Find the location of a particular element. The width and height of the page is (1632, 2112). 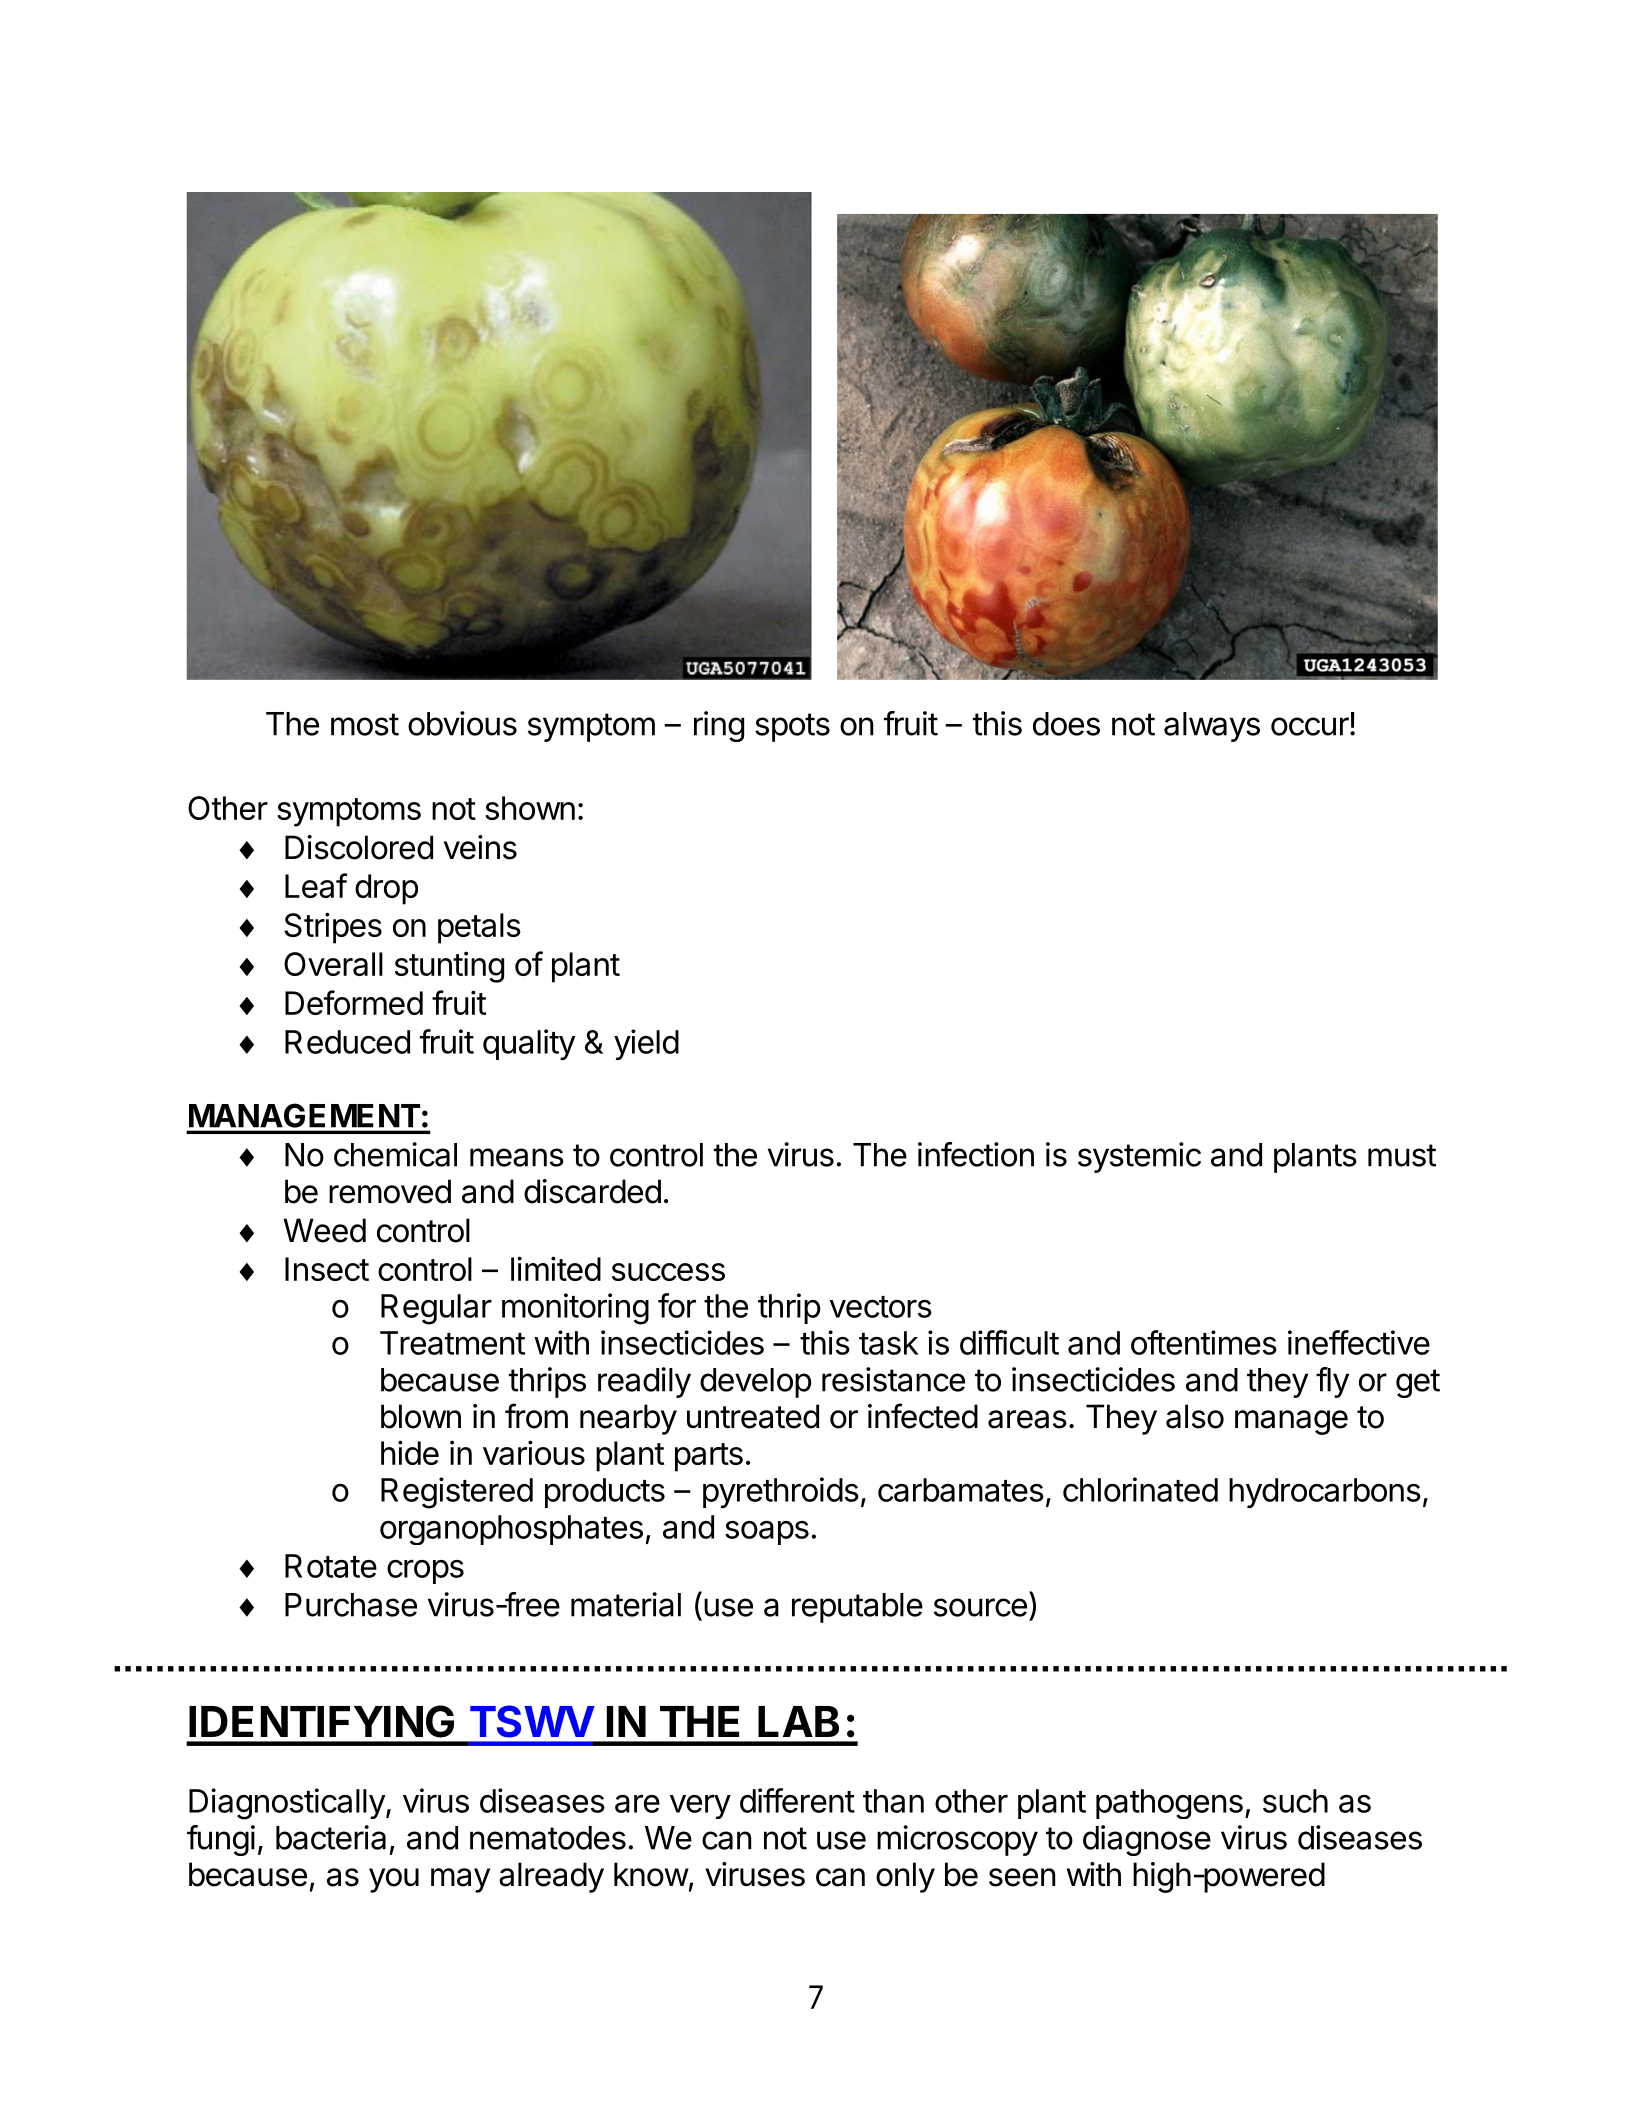

oftentimes is located at coordinates (1204, 1342).
